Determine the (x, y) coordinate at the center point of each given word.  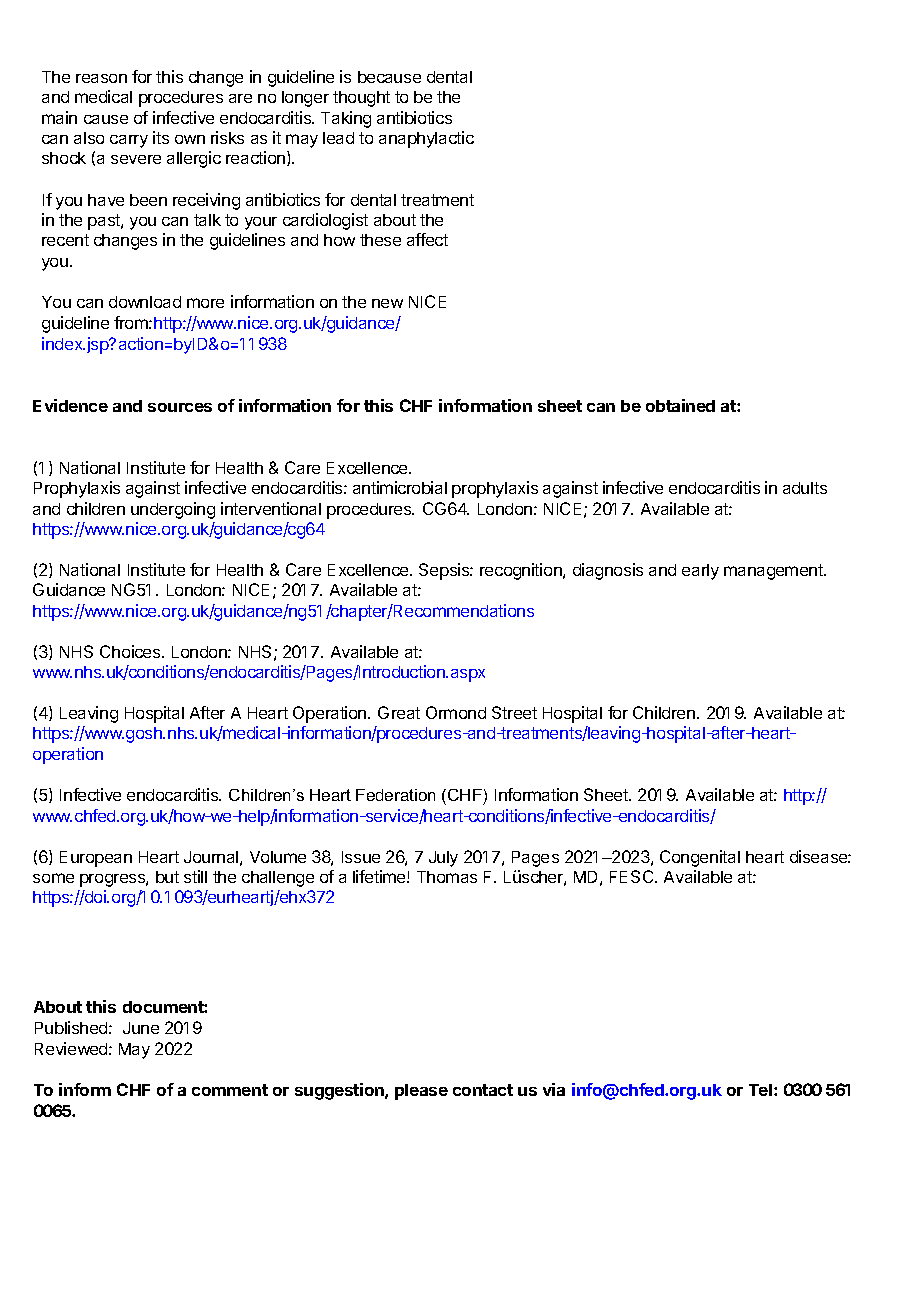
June (141, 1028)
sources (180, 407)
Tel (760, 1090)
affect (427, 239)
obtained (680, 405)
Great (399, 712)
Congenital (700, 858)
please (421, 1092)
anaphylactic (426, 139)
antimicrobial (400, 487)
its (161, 137)
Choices (131, 651)
